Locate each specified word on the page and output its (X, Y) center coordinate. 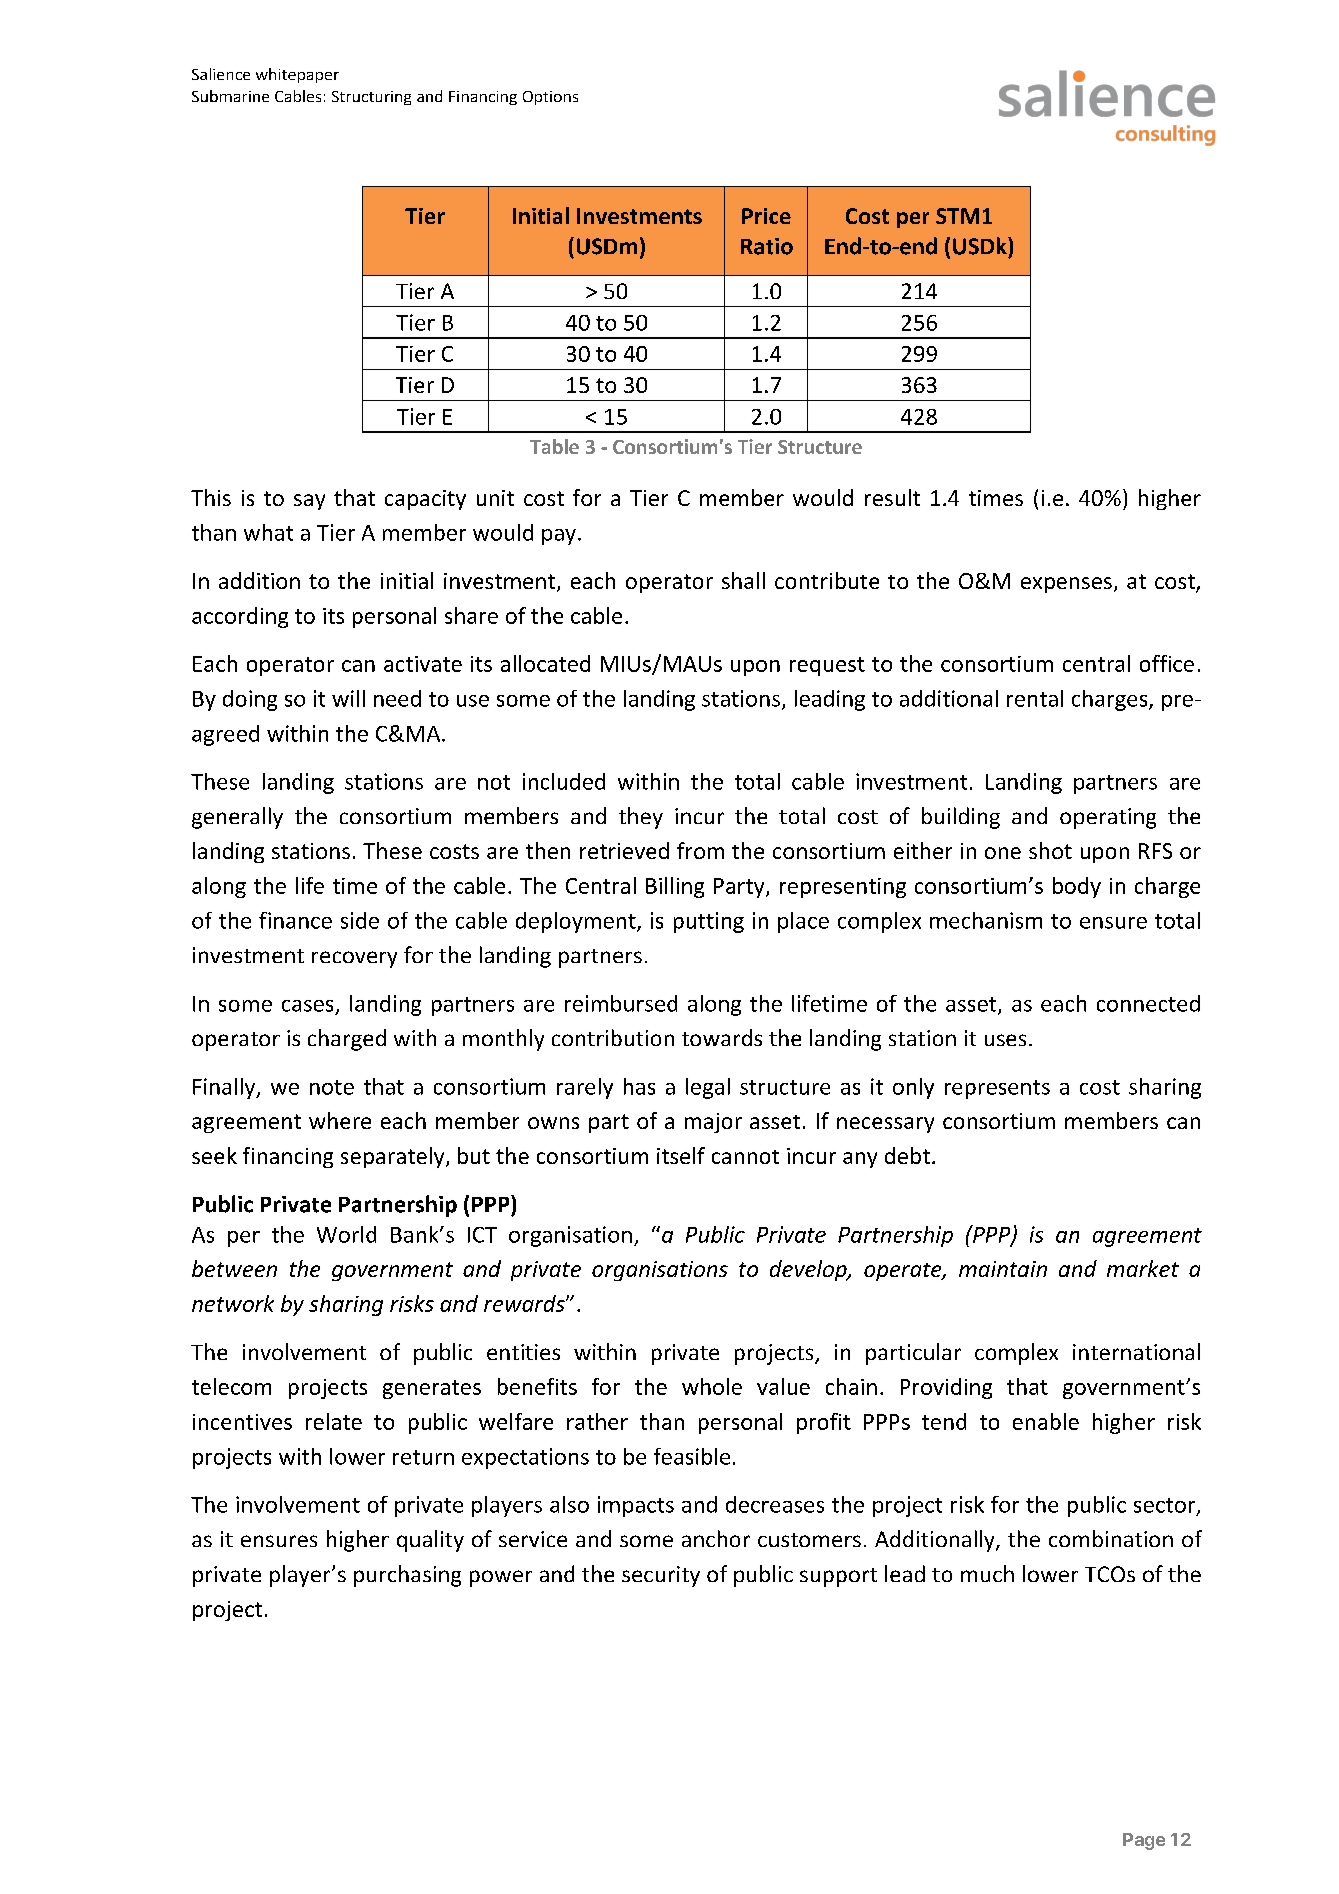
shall (743, 580)
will (348, 698)
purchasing (407, 1576)
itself (681, 1155)
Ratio (767, 246)
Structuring (371, 98)
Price (766, 216)
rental (1035, 698)
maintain (1003, 1269)
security (661, 1576)
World (346, 1234)
